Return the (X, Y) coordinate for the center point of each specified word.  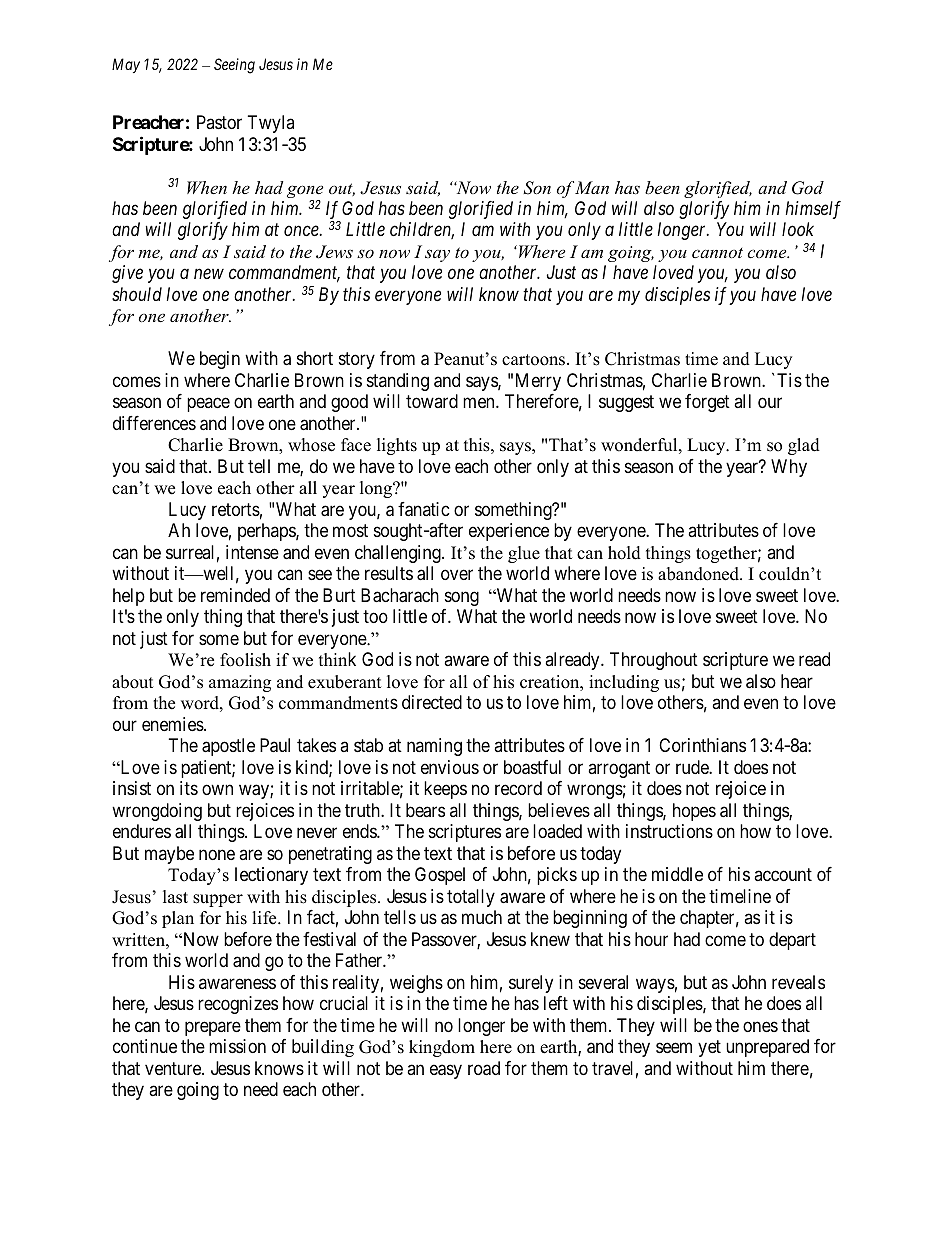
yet (709, 1048)
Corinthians (702, 745)
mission (237, 1046)
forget (707, 403)
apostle (228, 747)
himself (813, 210)
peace (208, 405)
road (484, 1068)
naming (434, 747)
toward (432, 401)
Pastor (219, 122)
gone (305, 191)
